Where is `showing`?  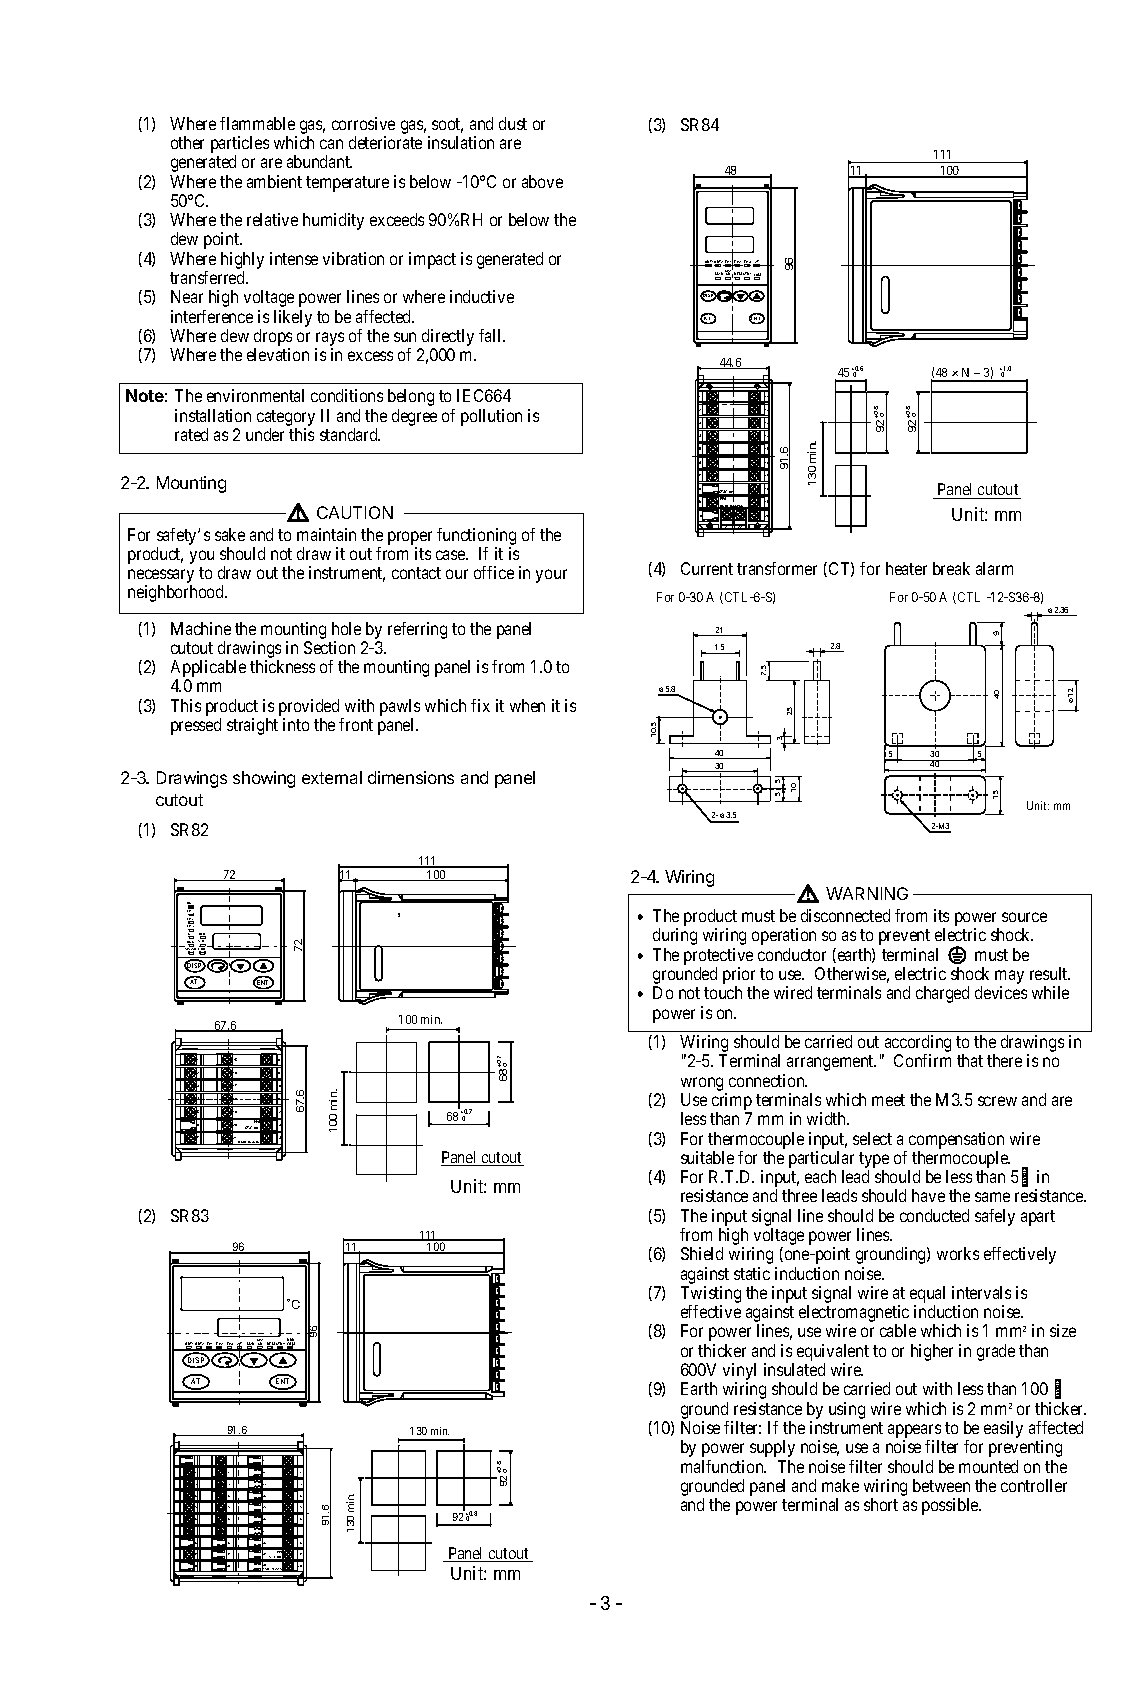 showing is located at coordinates (264, 779).
